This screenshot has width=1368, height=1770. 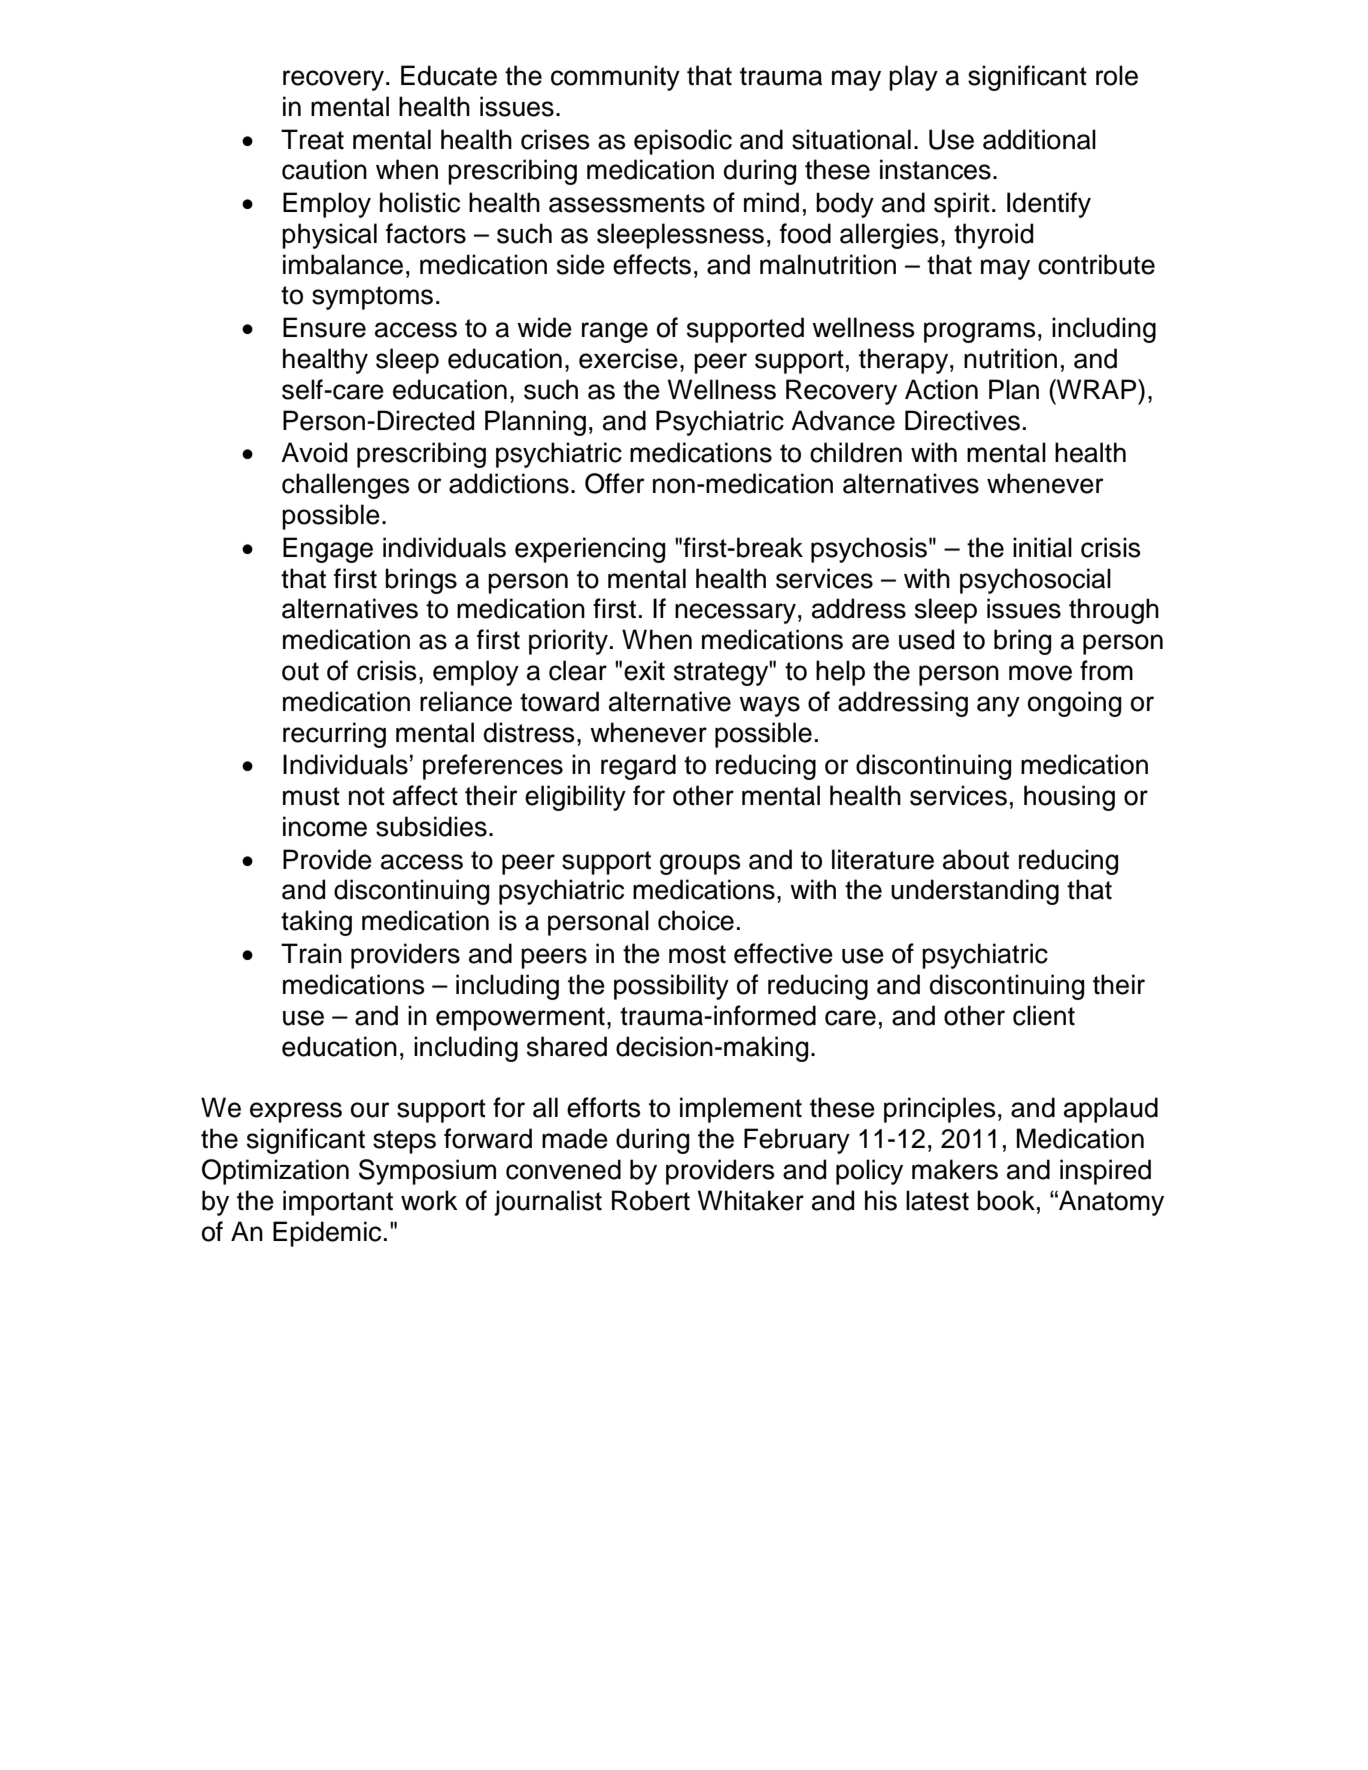 What do you see at coordinates (338, 1203) in the screenshot?
I see `important` at bounding box center [338, 1203].
